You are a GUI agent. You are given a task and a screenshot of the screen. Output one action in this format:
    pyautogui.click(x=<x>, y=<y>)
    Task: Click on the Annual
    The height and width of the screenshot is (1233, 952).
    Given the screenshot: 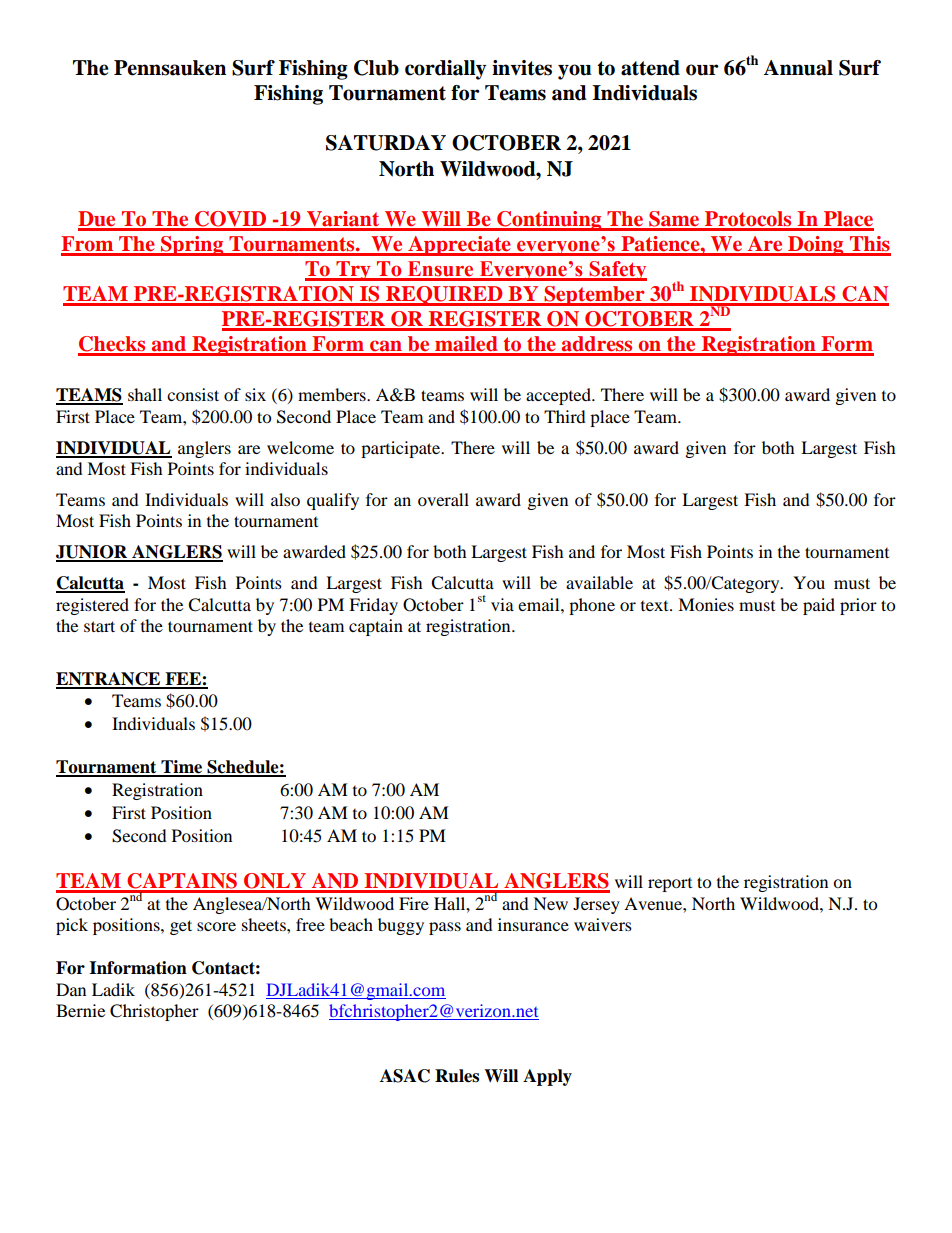 What is the action you would take?
    pyautogui.click(x=798, y=68)
